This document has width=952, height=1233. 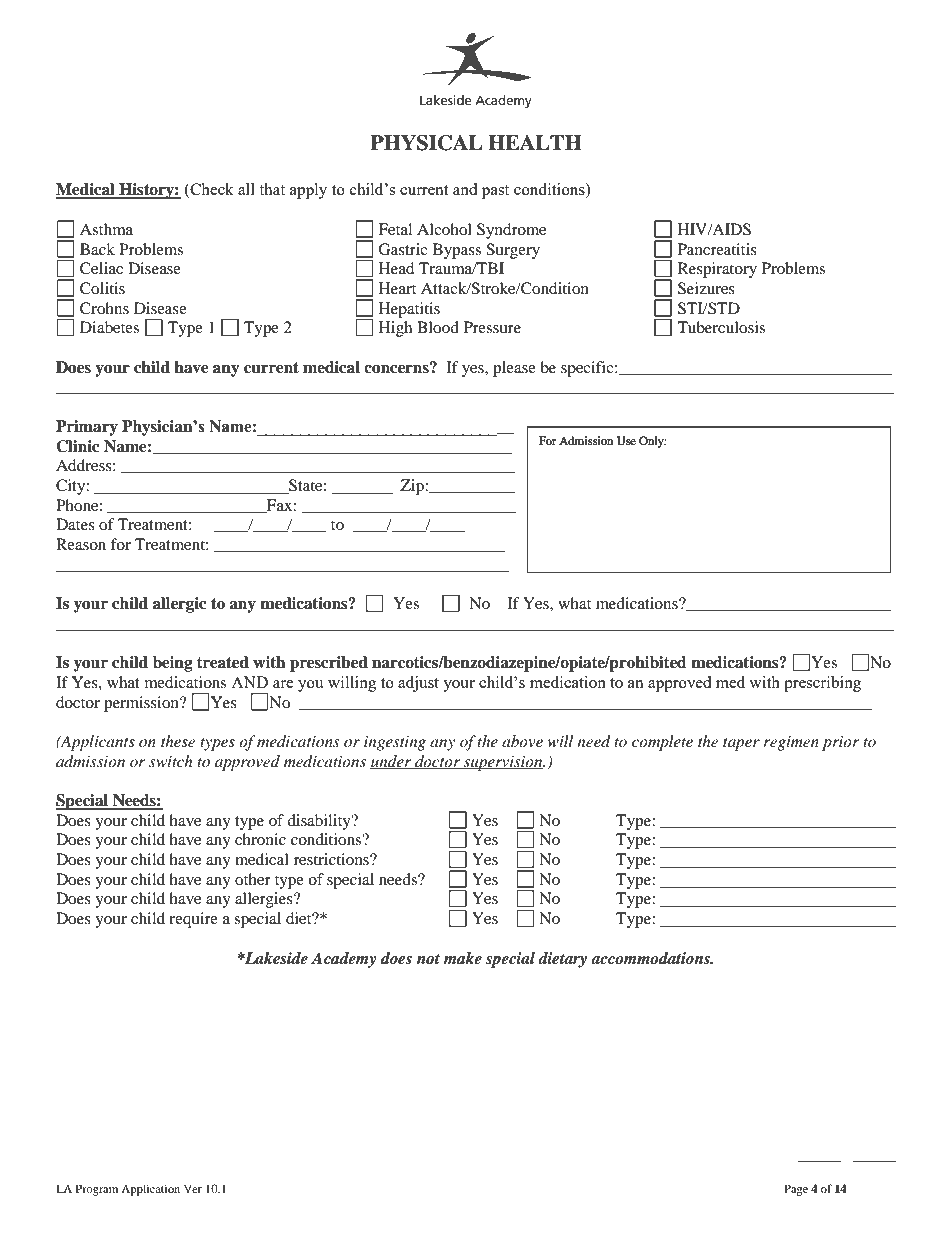 I want to click on Asthma, so click(x=106, y=229).
